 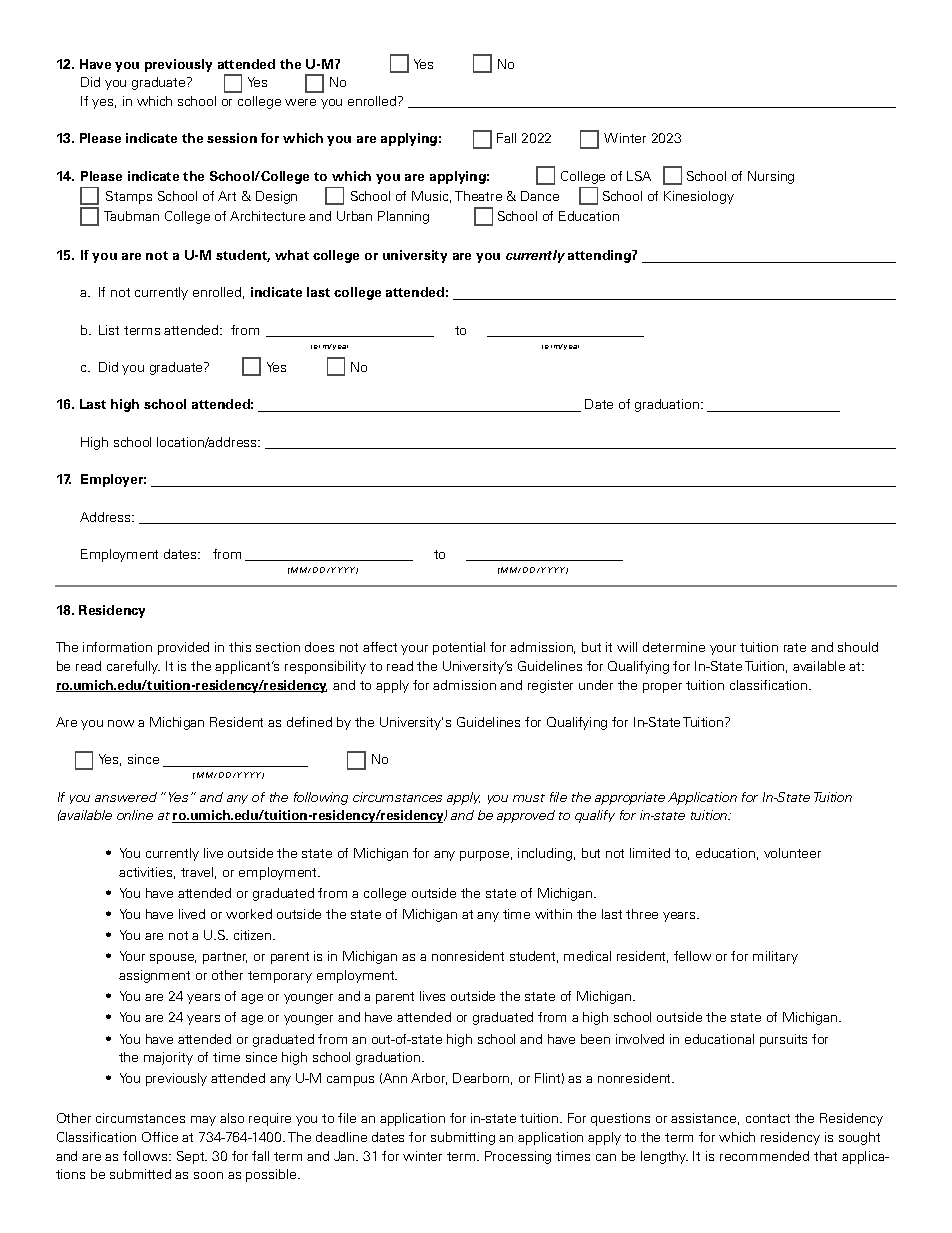 I want to click on recommended, so click(x=764, y=1156).
